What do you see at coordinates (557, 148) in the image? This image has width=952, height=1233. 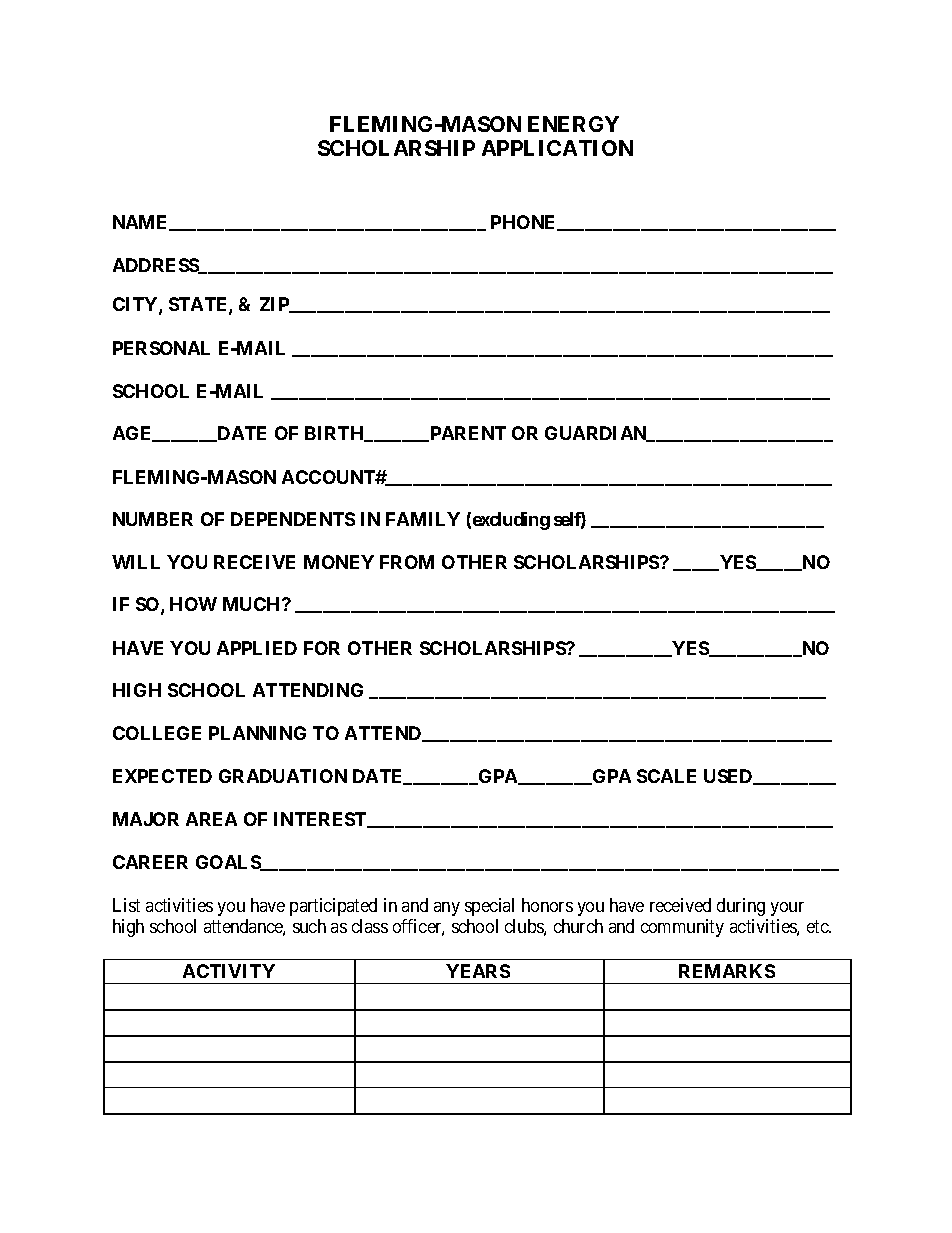 I see `APPLICATION` at bounding box center [557, 148].
